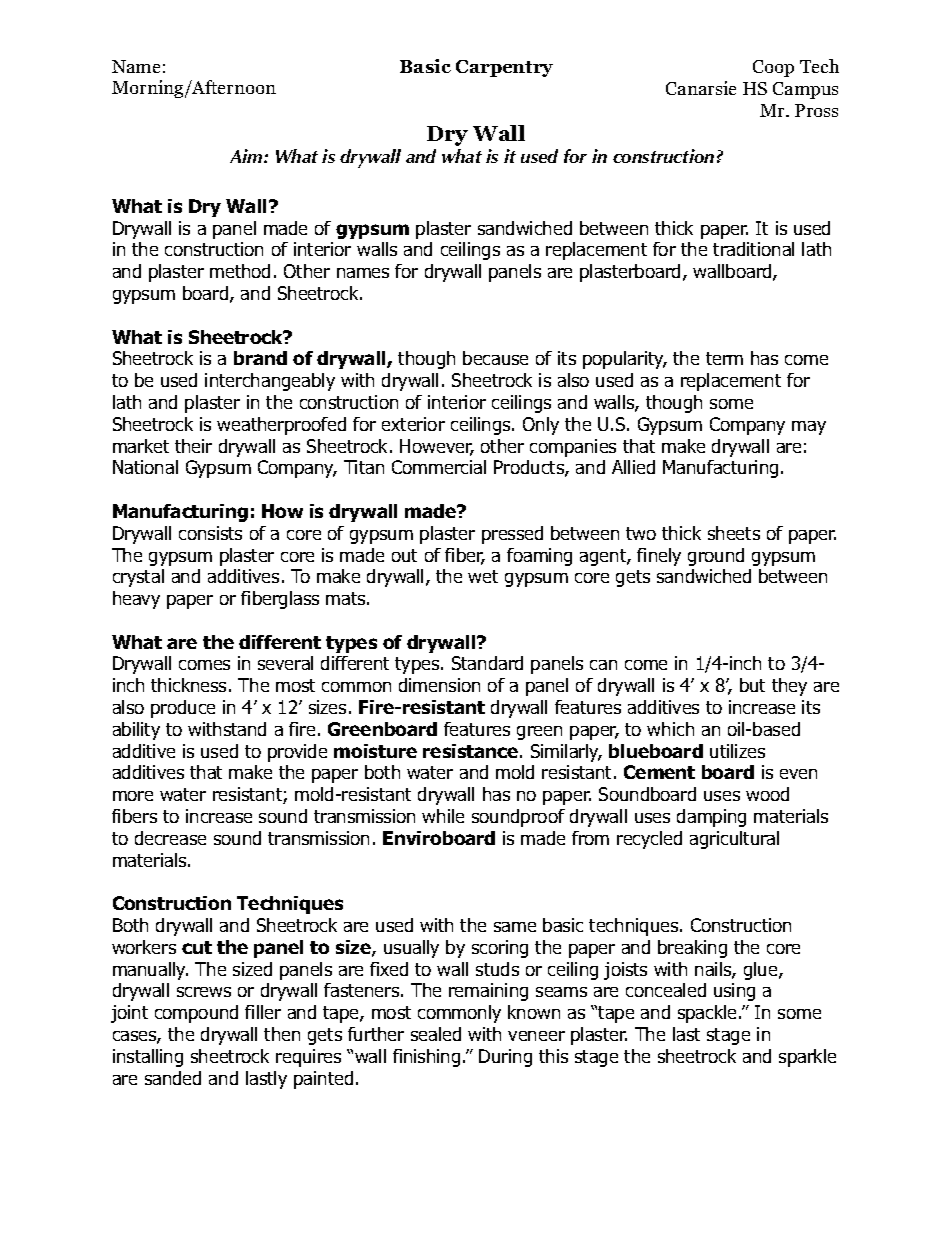  I want to click on consists, so click(210, 533).
